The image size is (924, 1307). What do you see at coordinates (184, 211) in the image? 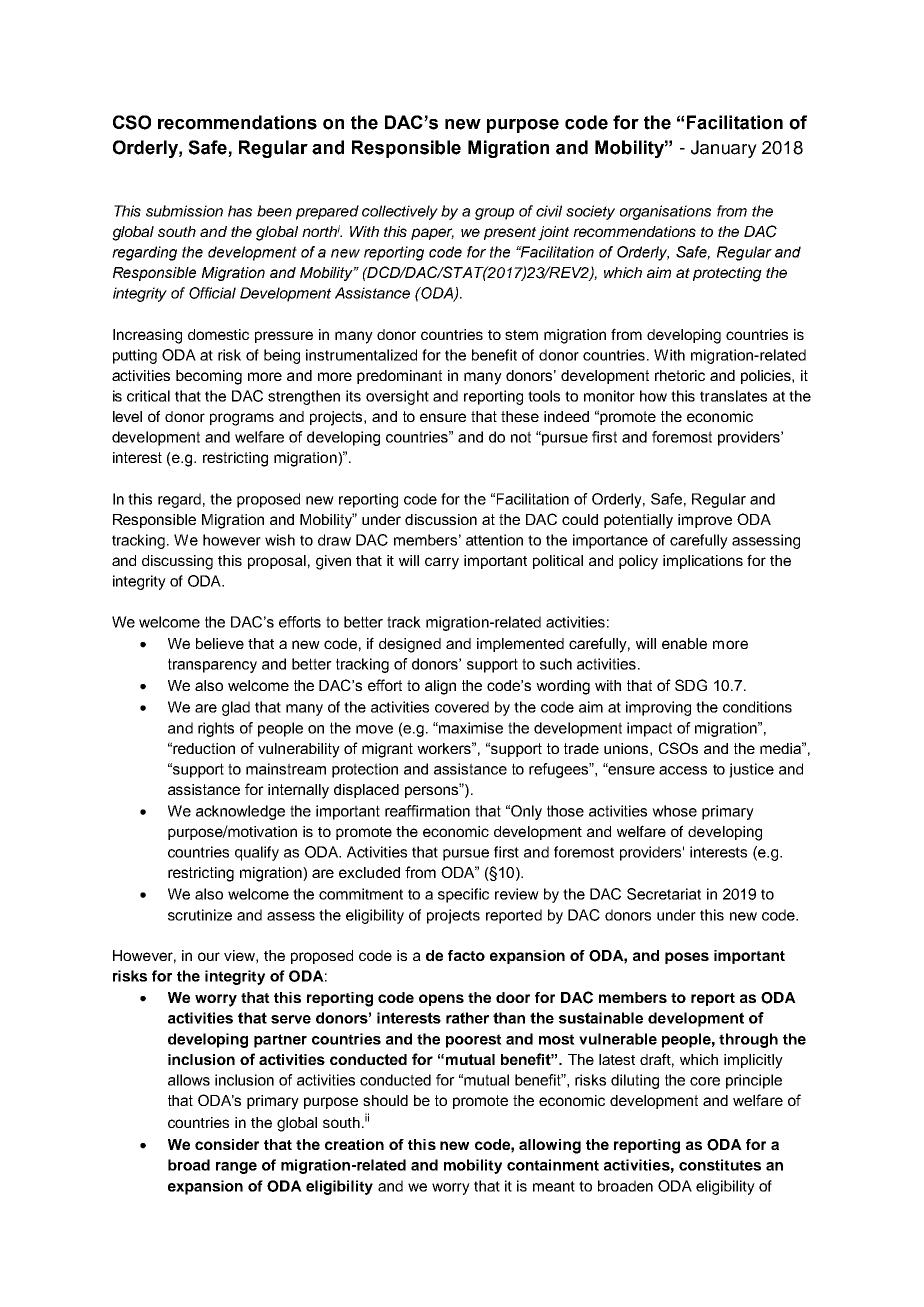
I see `submission` at bounding box center [184, 211].
